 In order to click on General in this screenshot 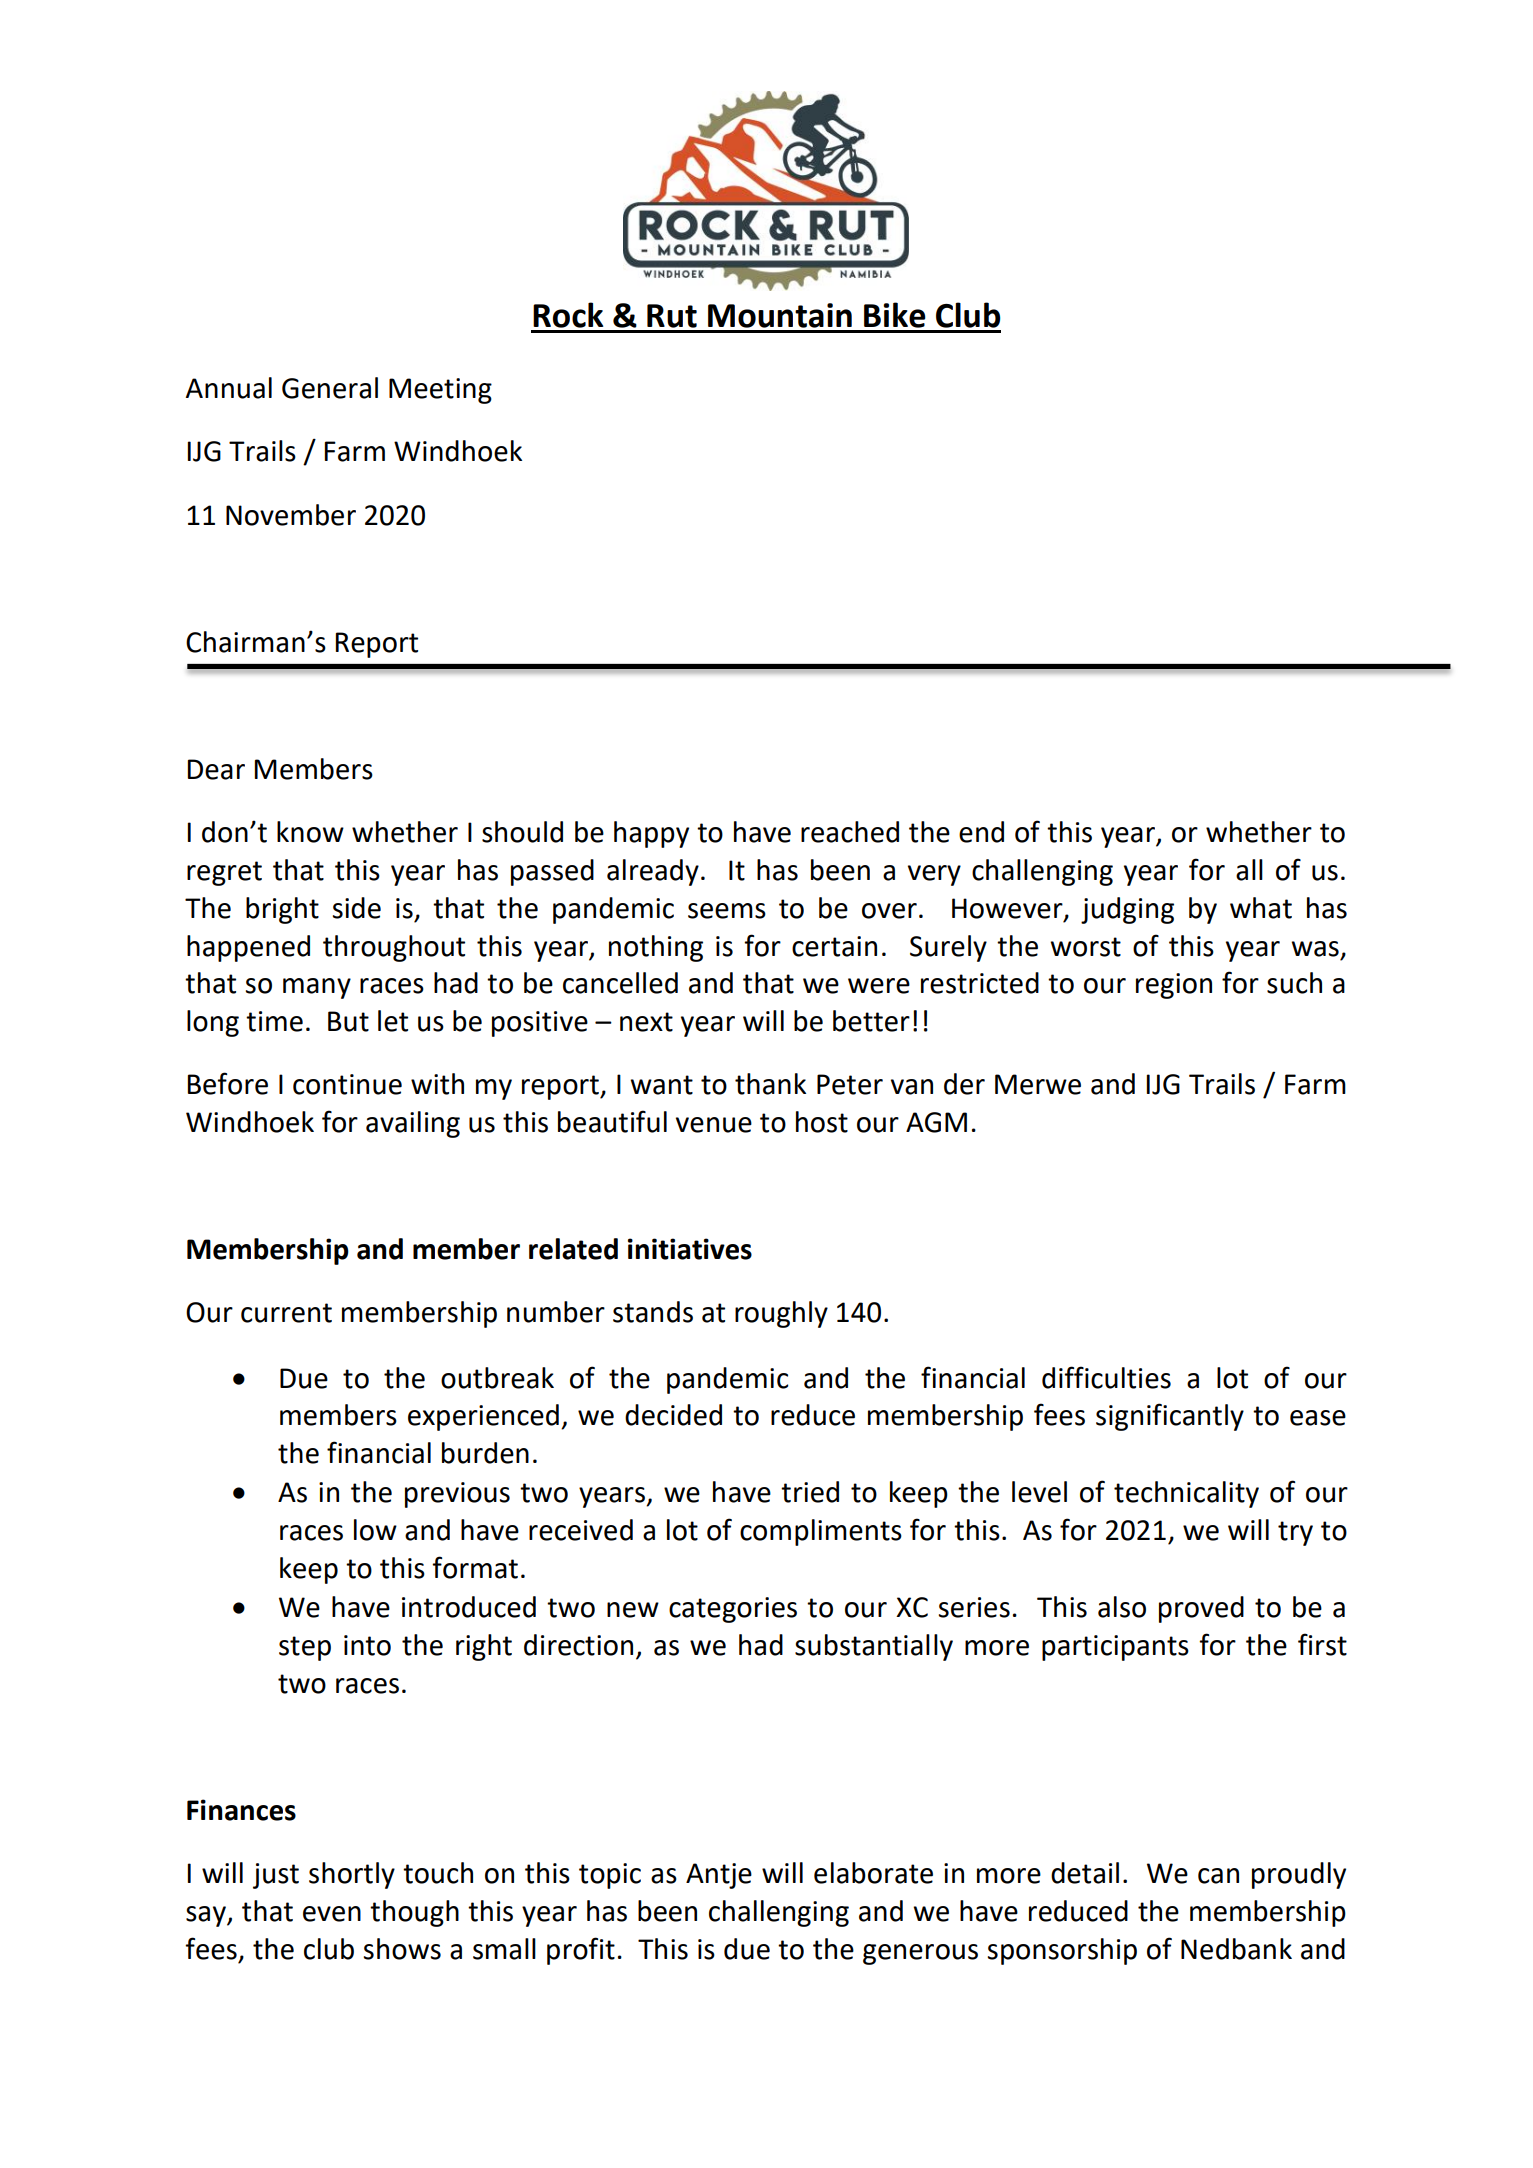, I will do `click(330, 388)`.
